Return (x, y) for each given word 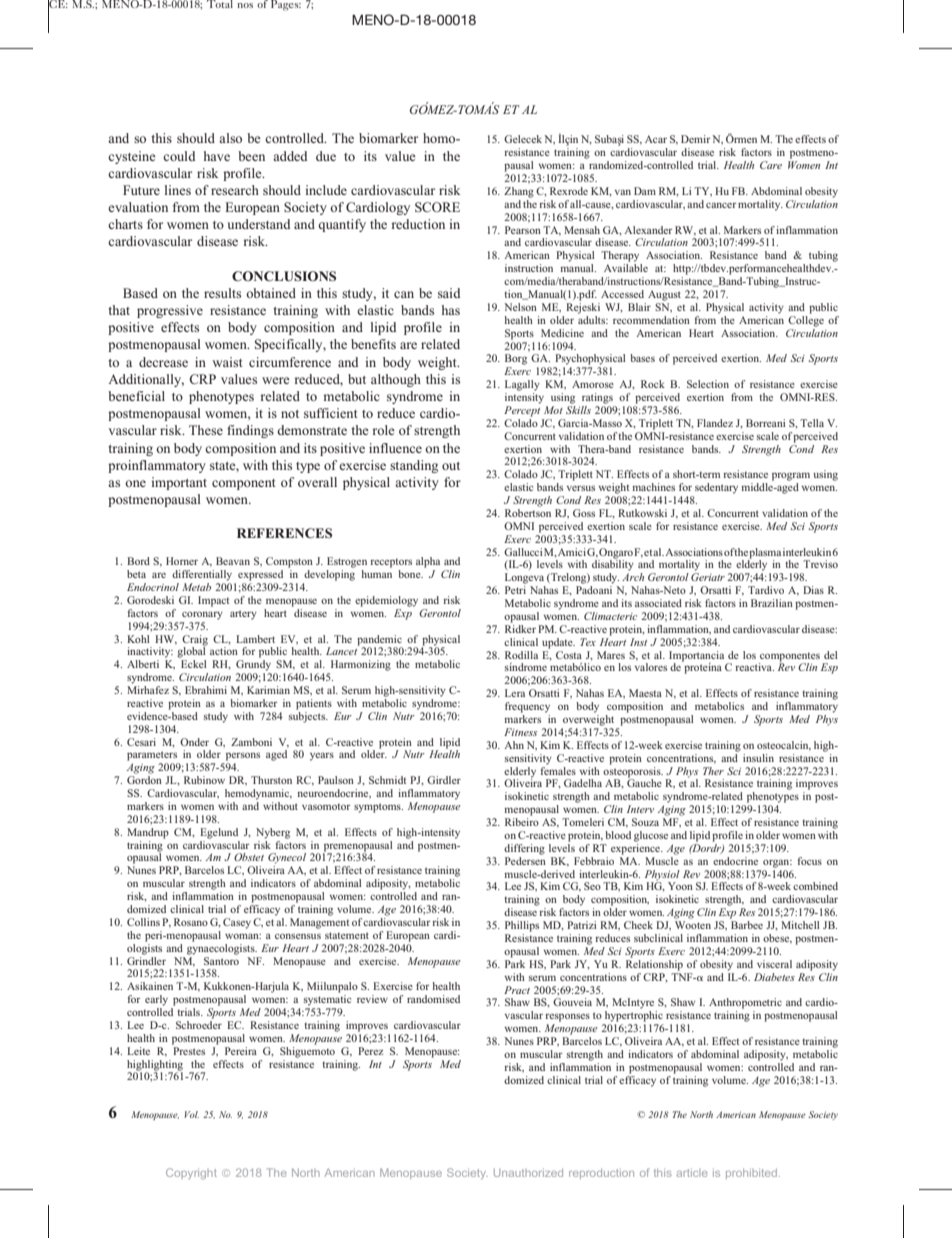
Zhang (519, 192)
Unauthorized (528, 1173)
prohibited (751, 1174)
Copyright (191, 1173)
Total (220, 4)
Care (771, 165)
